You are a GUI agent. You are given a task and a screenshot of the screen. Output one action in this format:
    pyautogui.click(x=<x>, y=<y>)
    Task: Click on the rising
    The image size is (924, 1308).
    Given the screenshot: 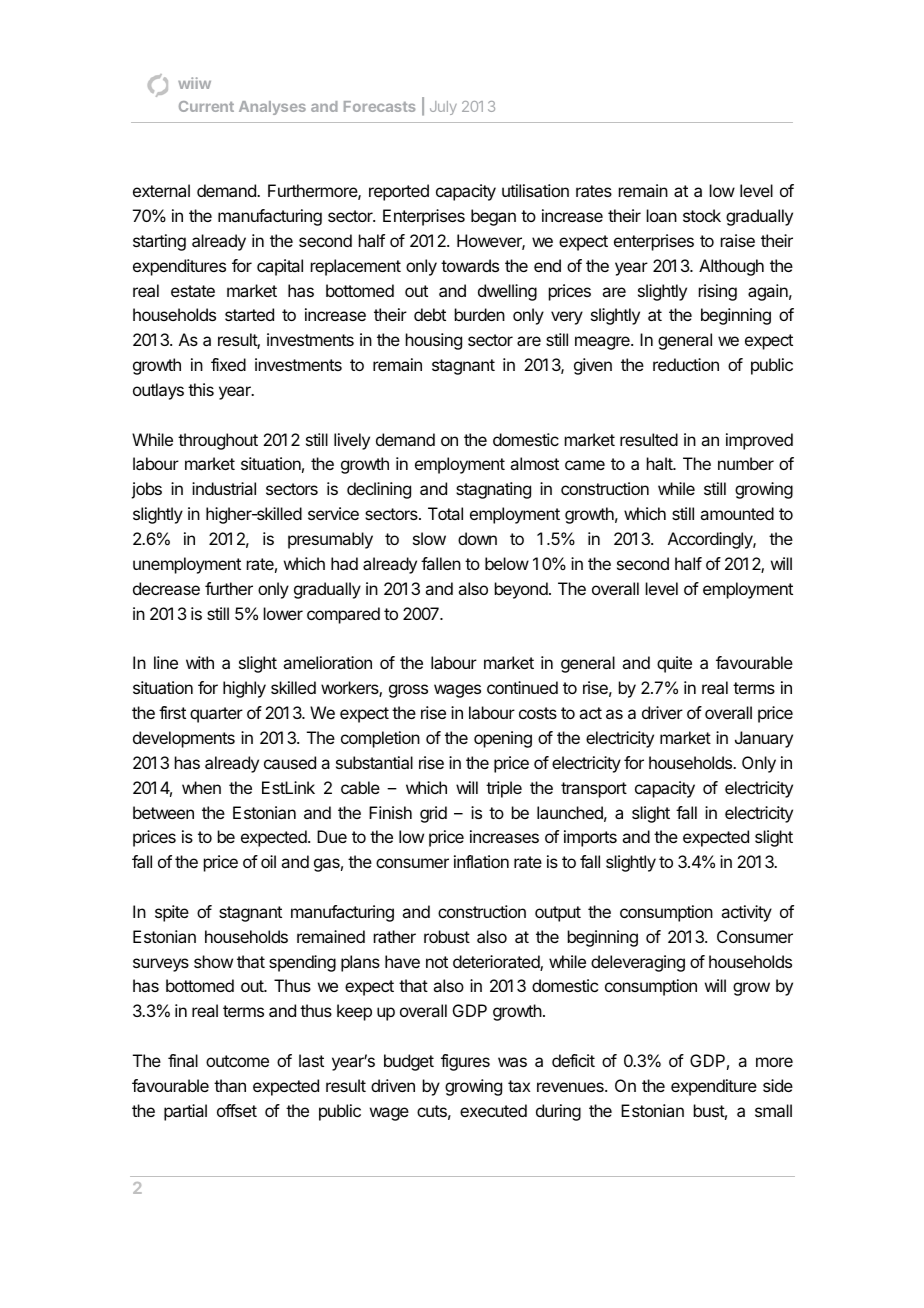 What is the action you would take?
    pyautogui.click(x=718, y=292)
